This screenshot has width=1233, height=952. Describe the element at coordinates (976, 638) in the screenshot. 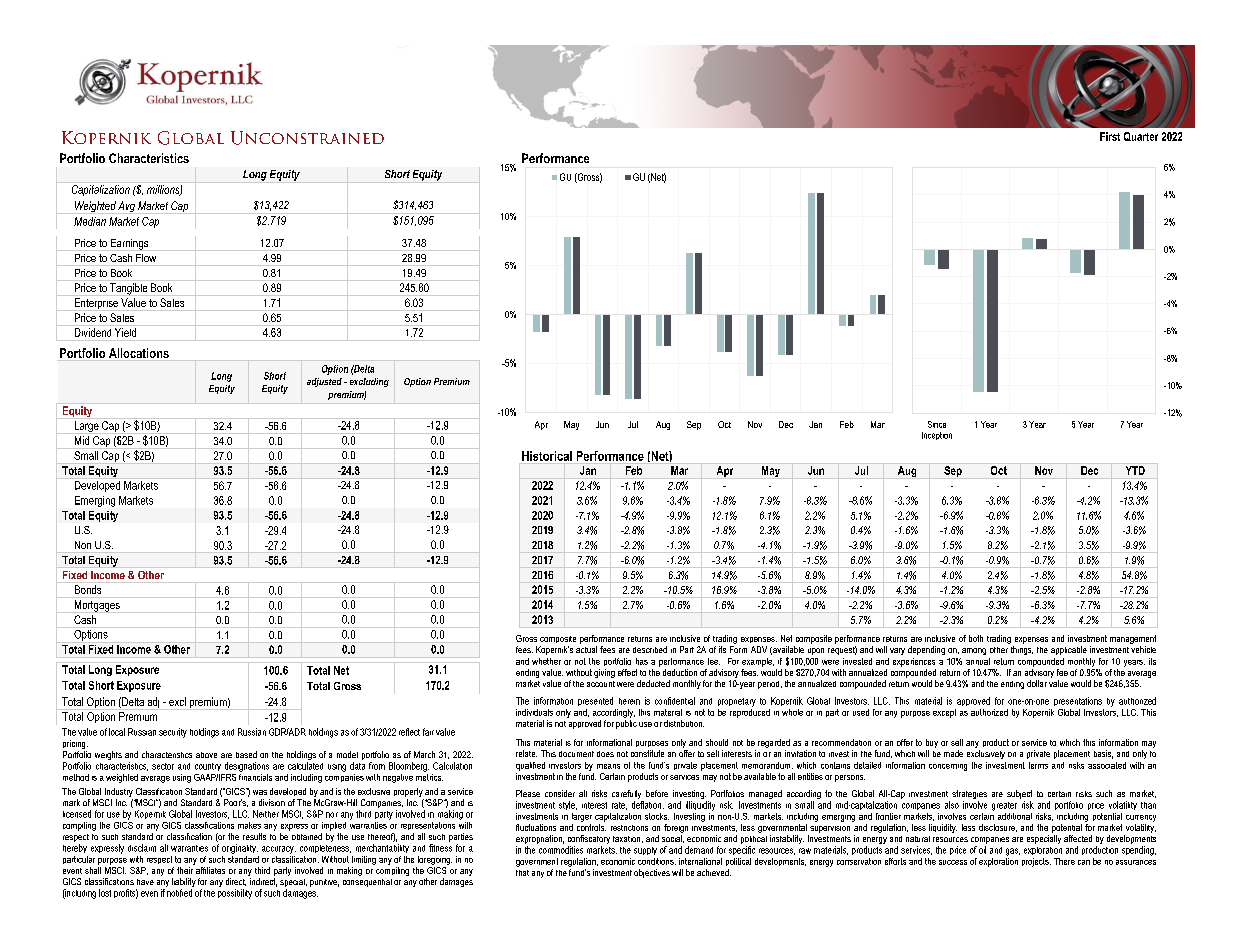

I see `both` at that location.
